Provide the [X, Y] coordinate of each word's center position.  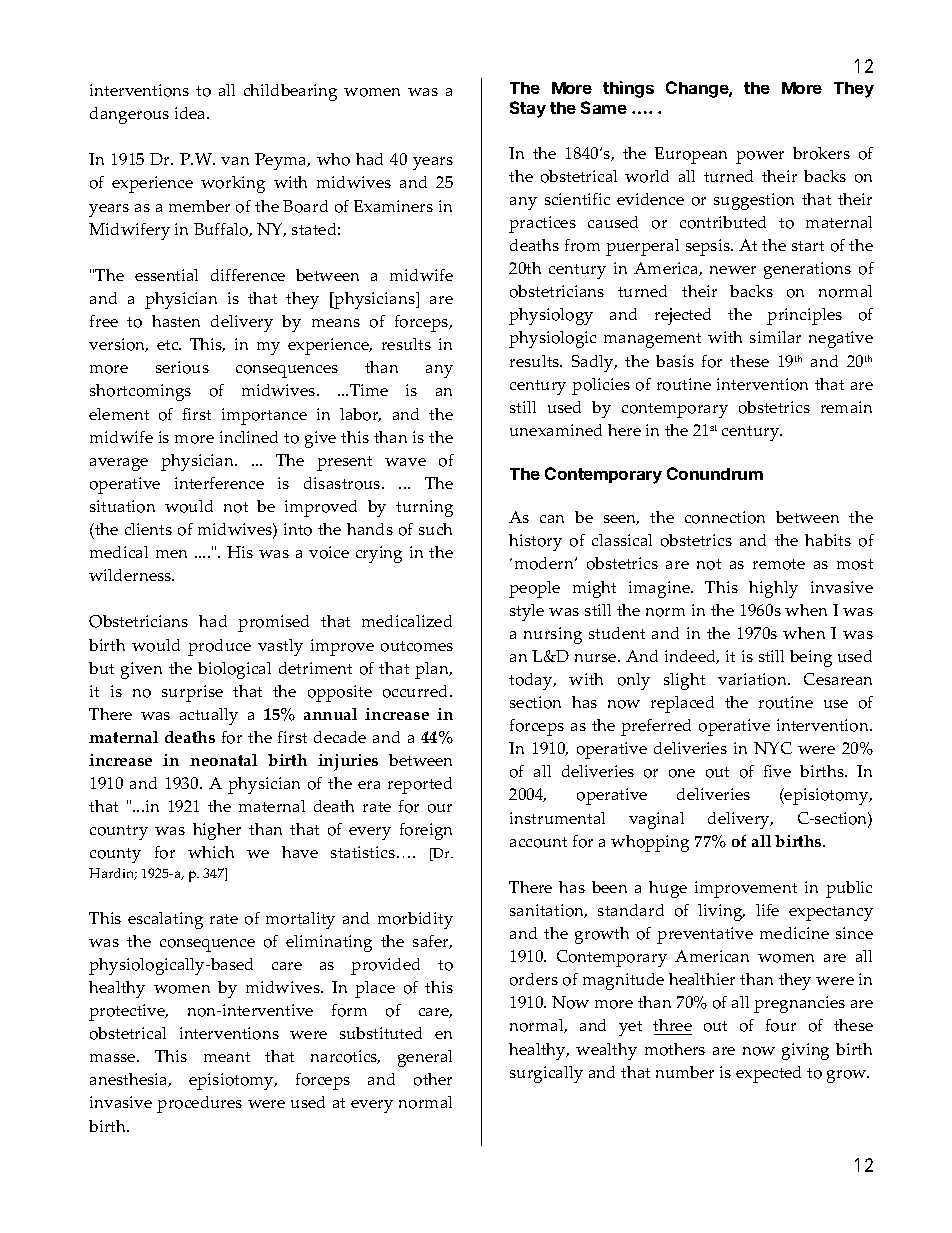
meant [227, 1057]
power [760, 157]
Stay [528, 109]
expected [768, 1074]
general [425, 1058]
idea [191, 113]
